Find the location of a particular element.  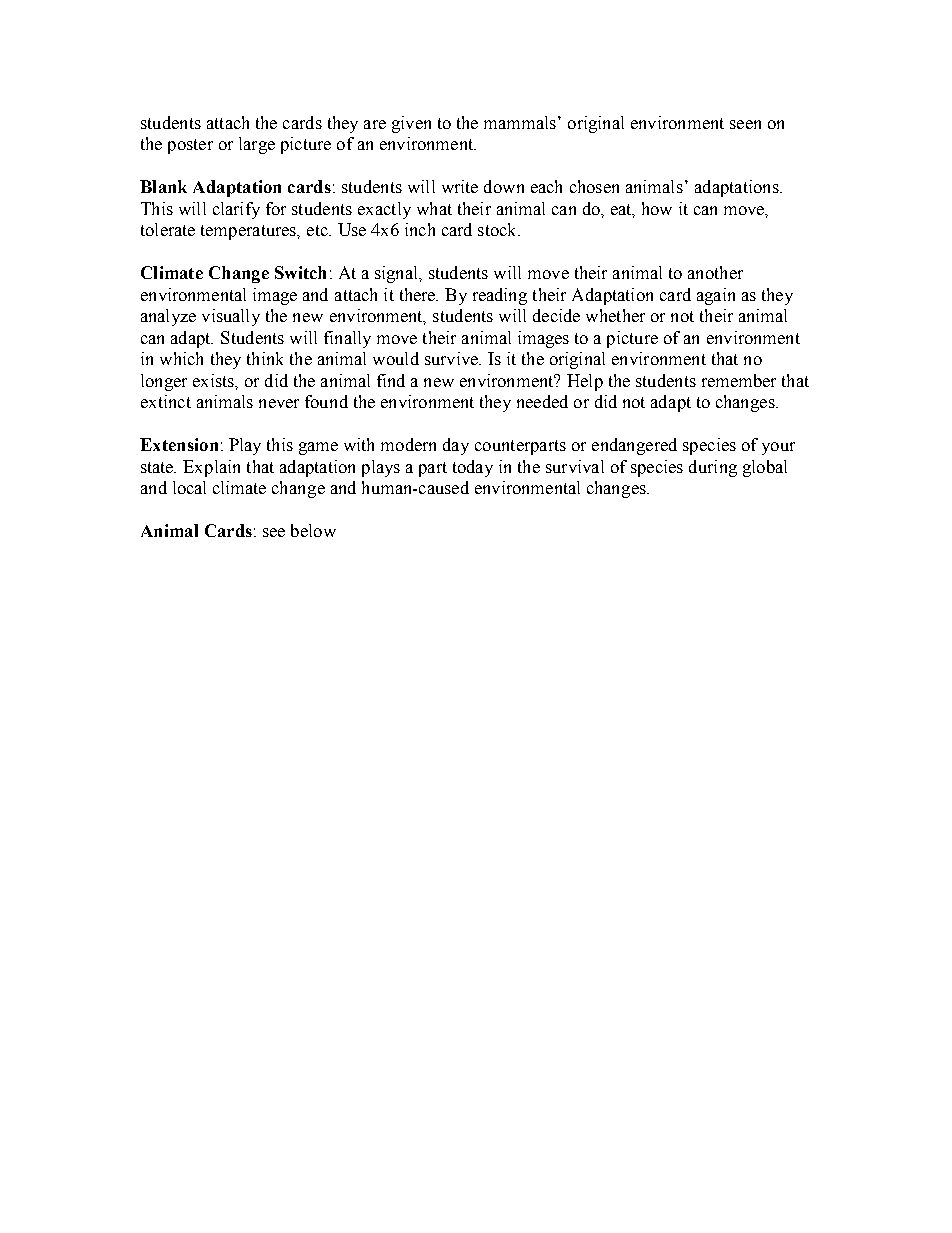

large is located at coordinates (257, 145).
